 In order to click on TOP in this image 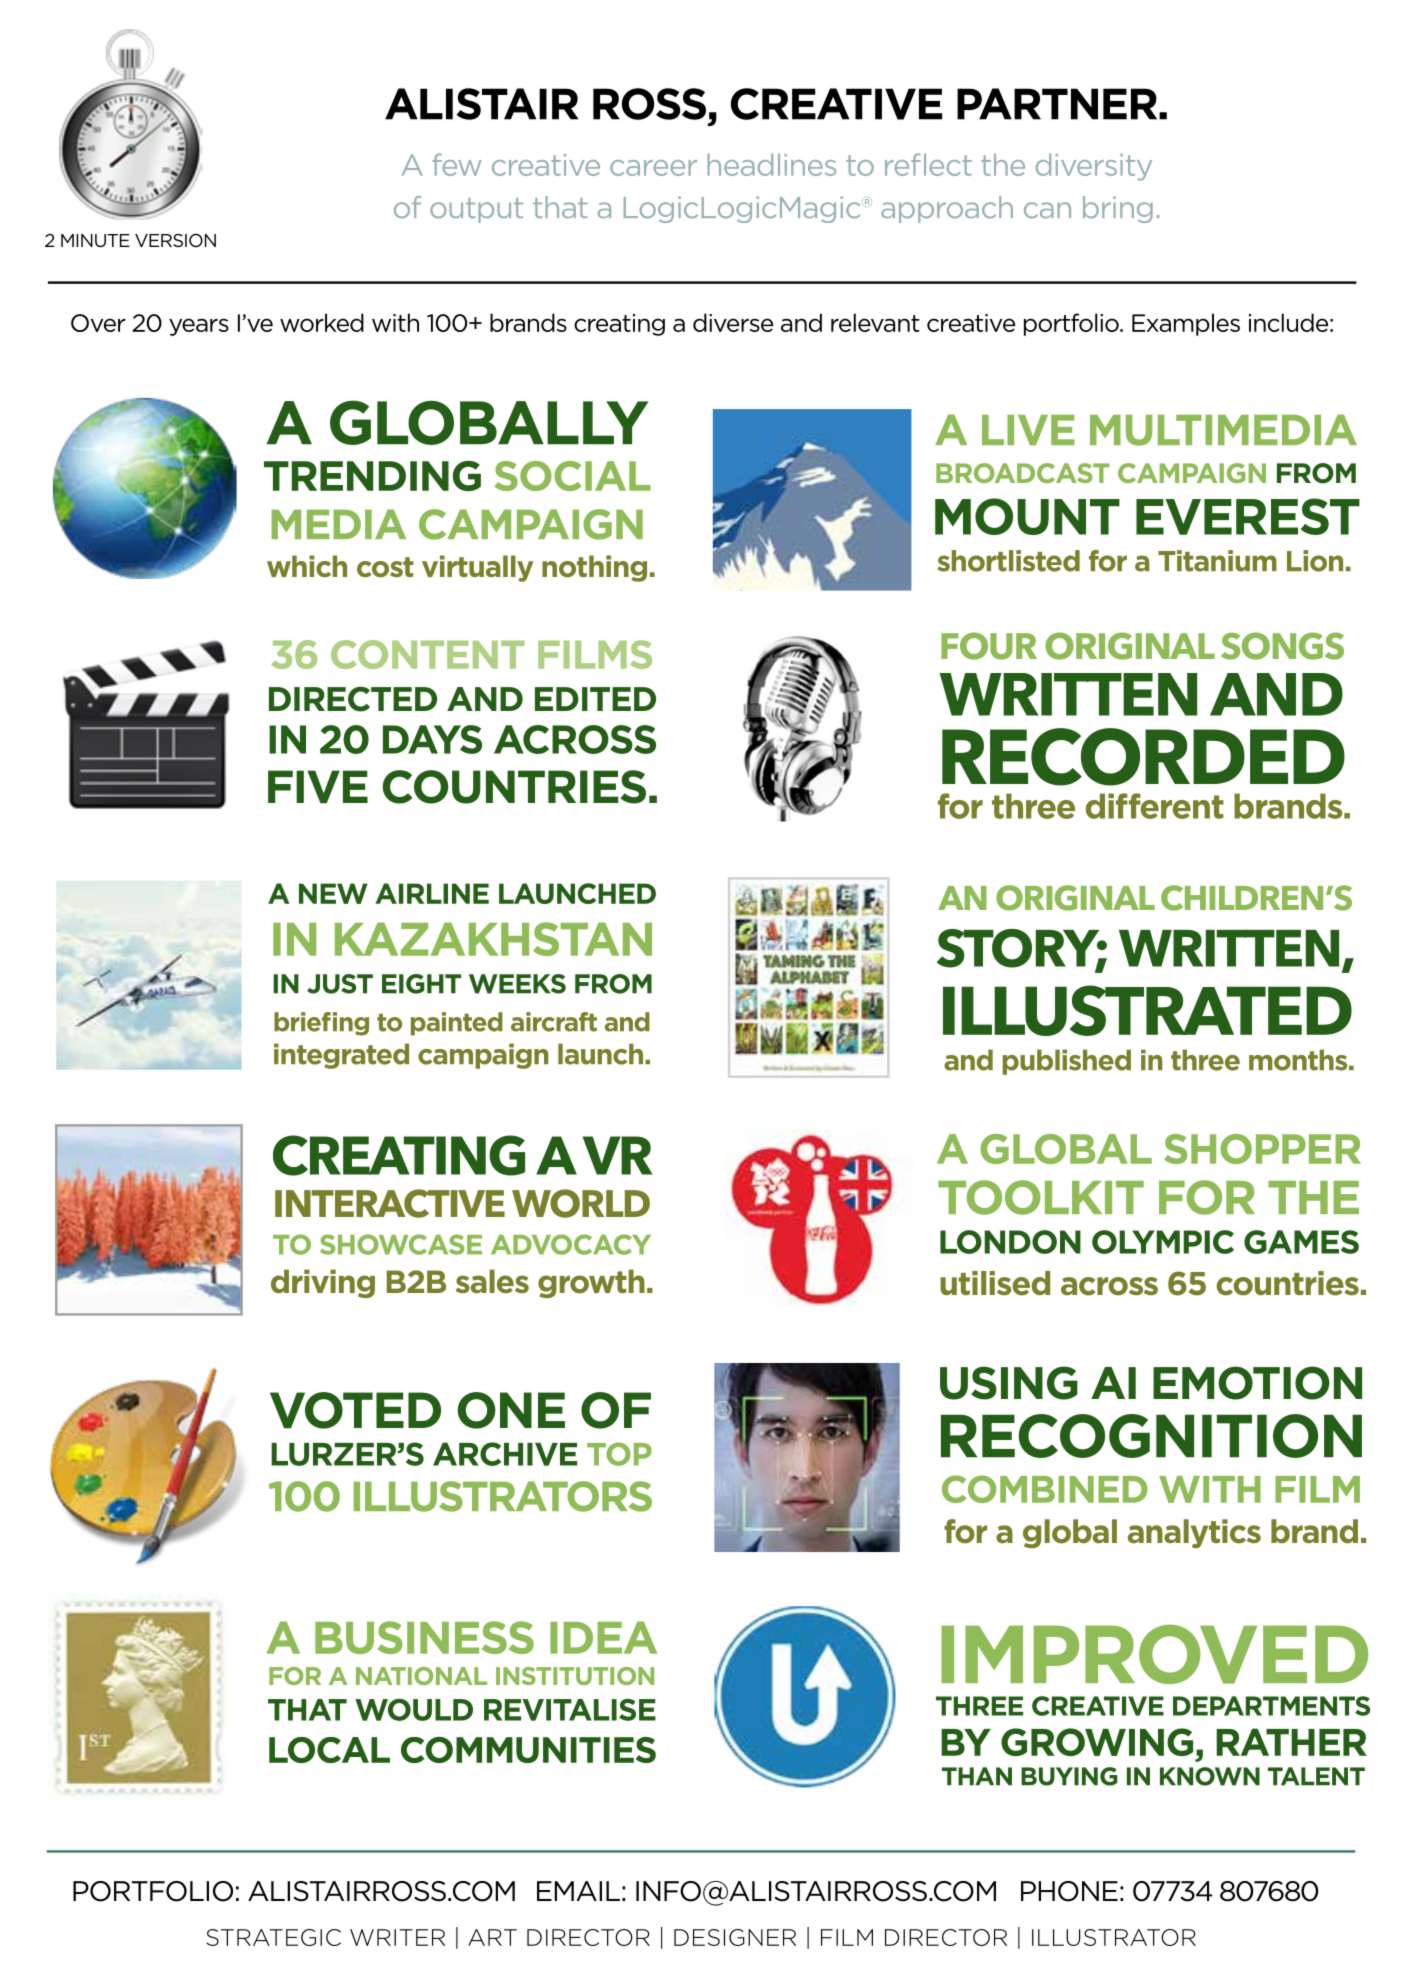, I will do `click(619, 1454)`.
